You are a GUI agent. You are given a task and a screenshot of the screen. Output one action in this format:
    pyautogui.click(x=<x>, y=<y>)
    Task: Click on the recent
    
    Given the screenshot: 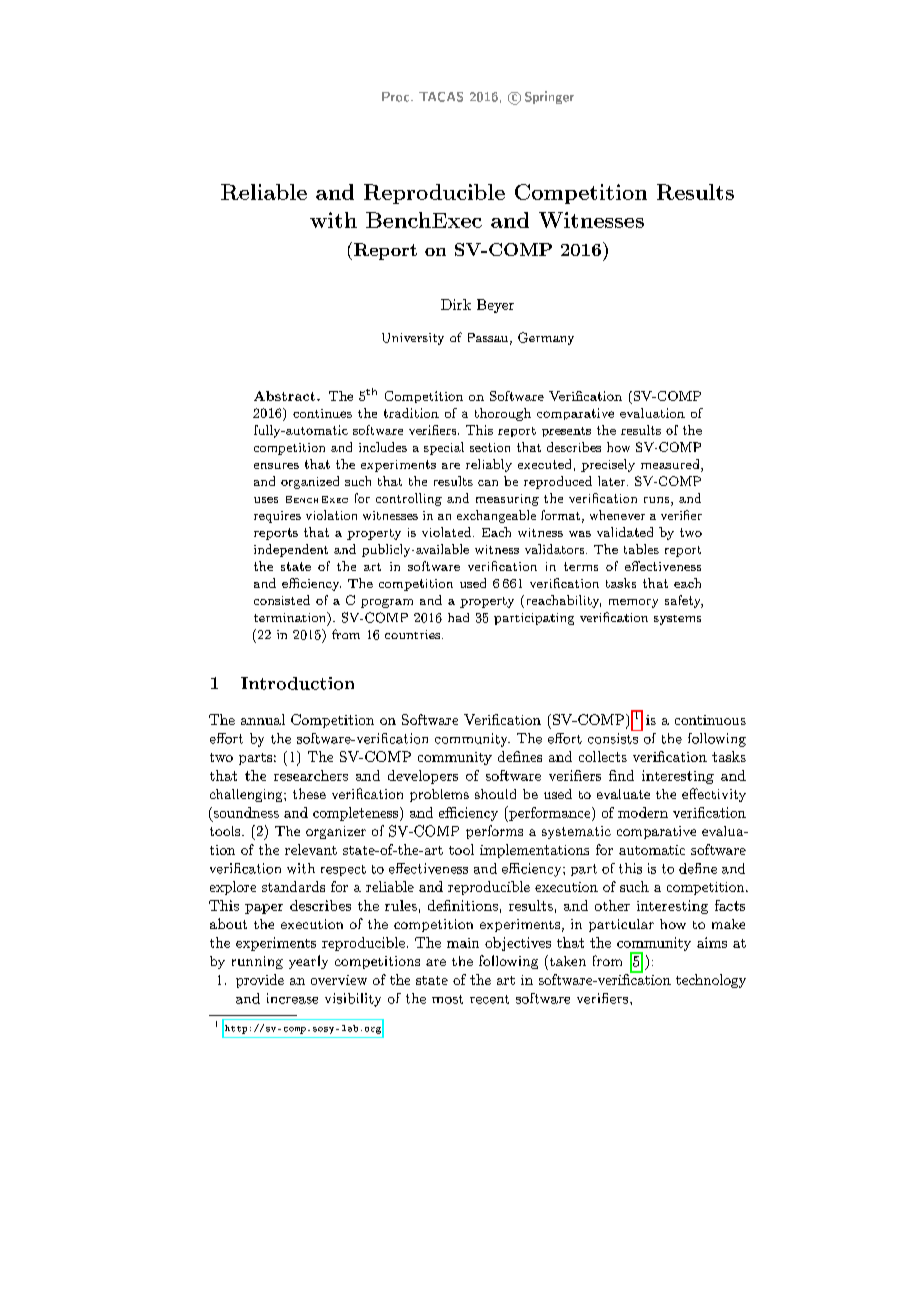 What is the action you would take?
    pyautogui.click(x=489, y=999)
